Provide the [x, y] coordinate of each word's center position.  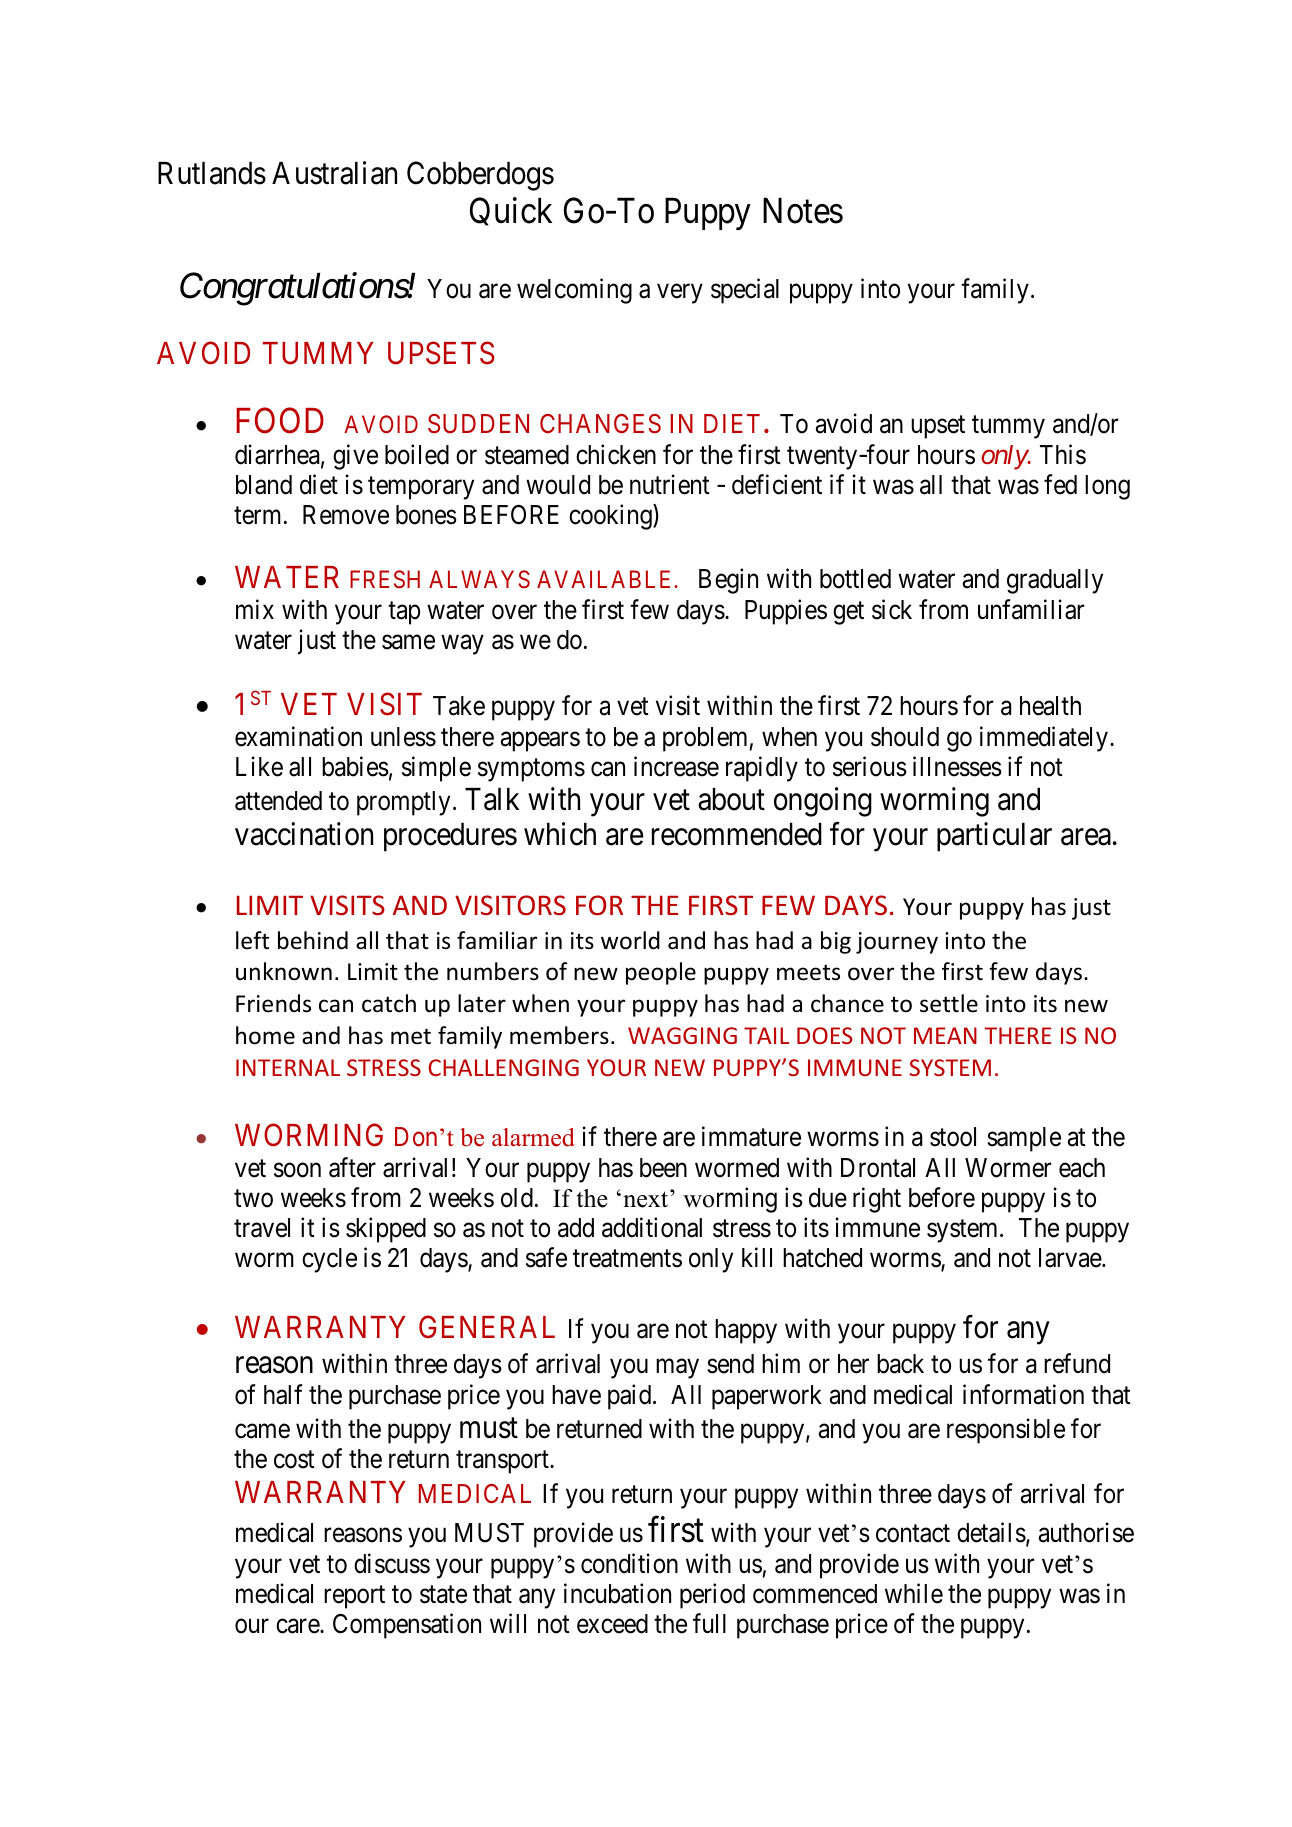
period [712, 1596]
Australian [334, 173]
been [663, 1168]
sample [1024, 1139]
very [680, 294]
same [408, 642]
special [745, 291]
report [354, 1597]
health [1050, 706]
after [352, 1167]
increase [676, 766]
